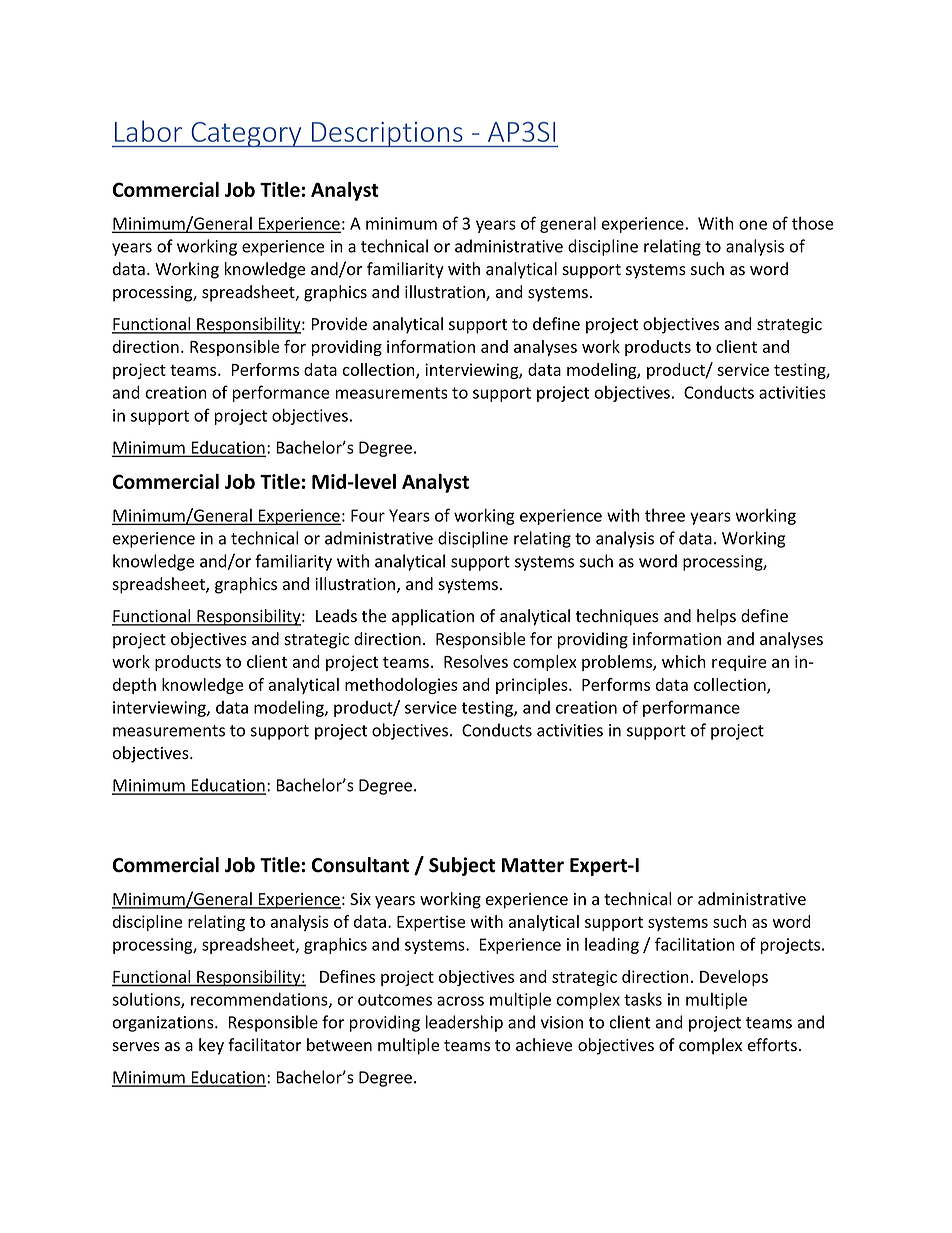  I want to click on key, so click(211, 1046).
